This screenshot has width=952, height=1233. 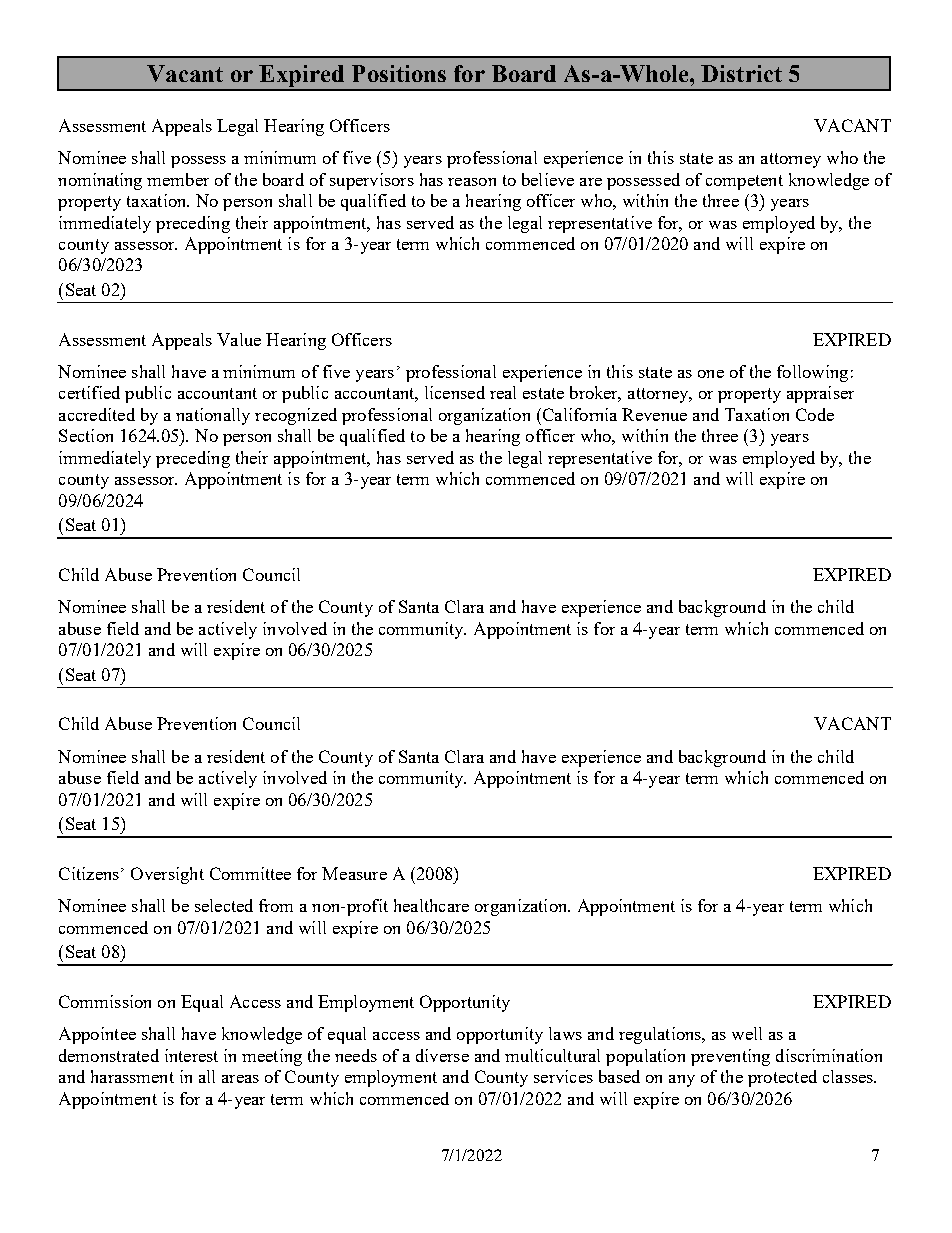 I want to click on Oversight, so click(x=167, y=875).
